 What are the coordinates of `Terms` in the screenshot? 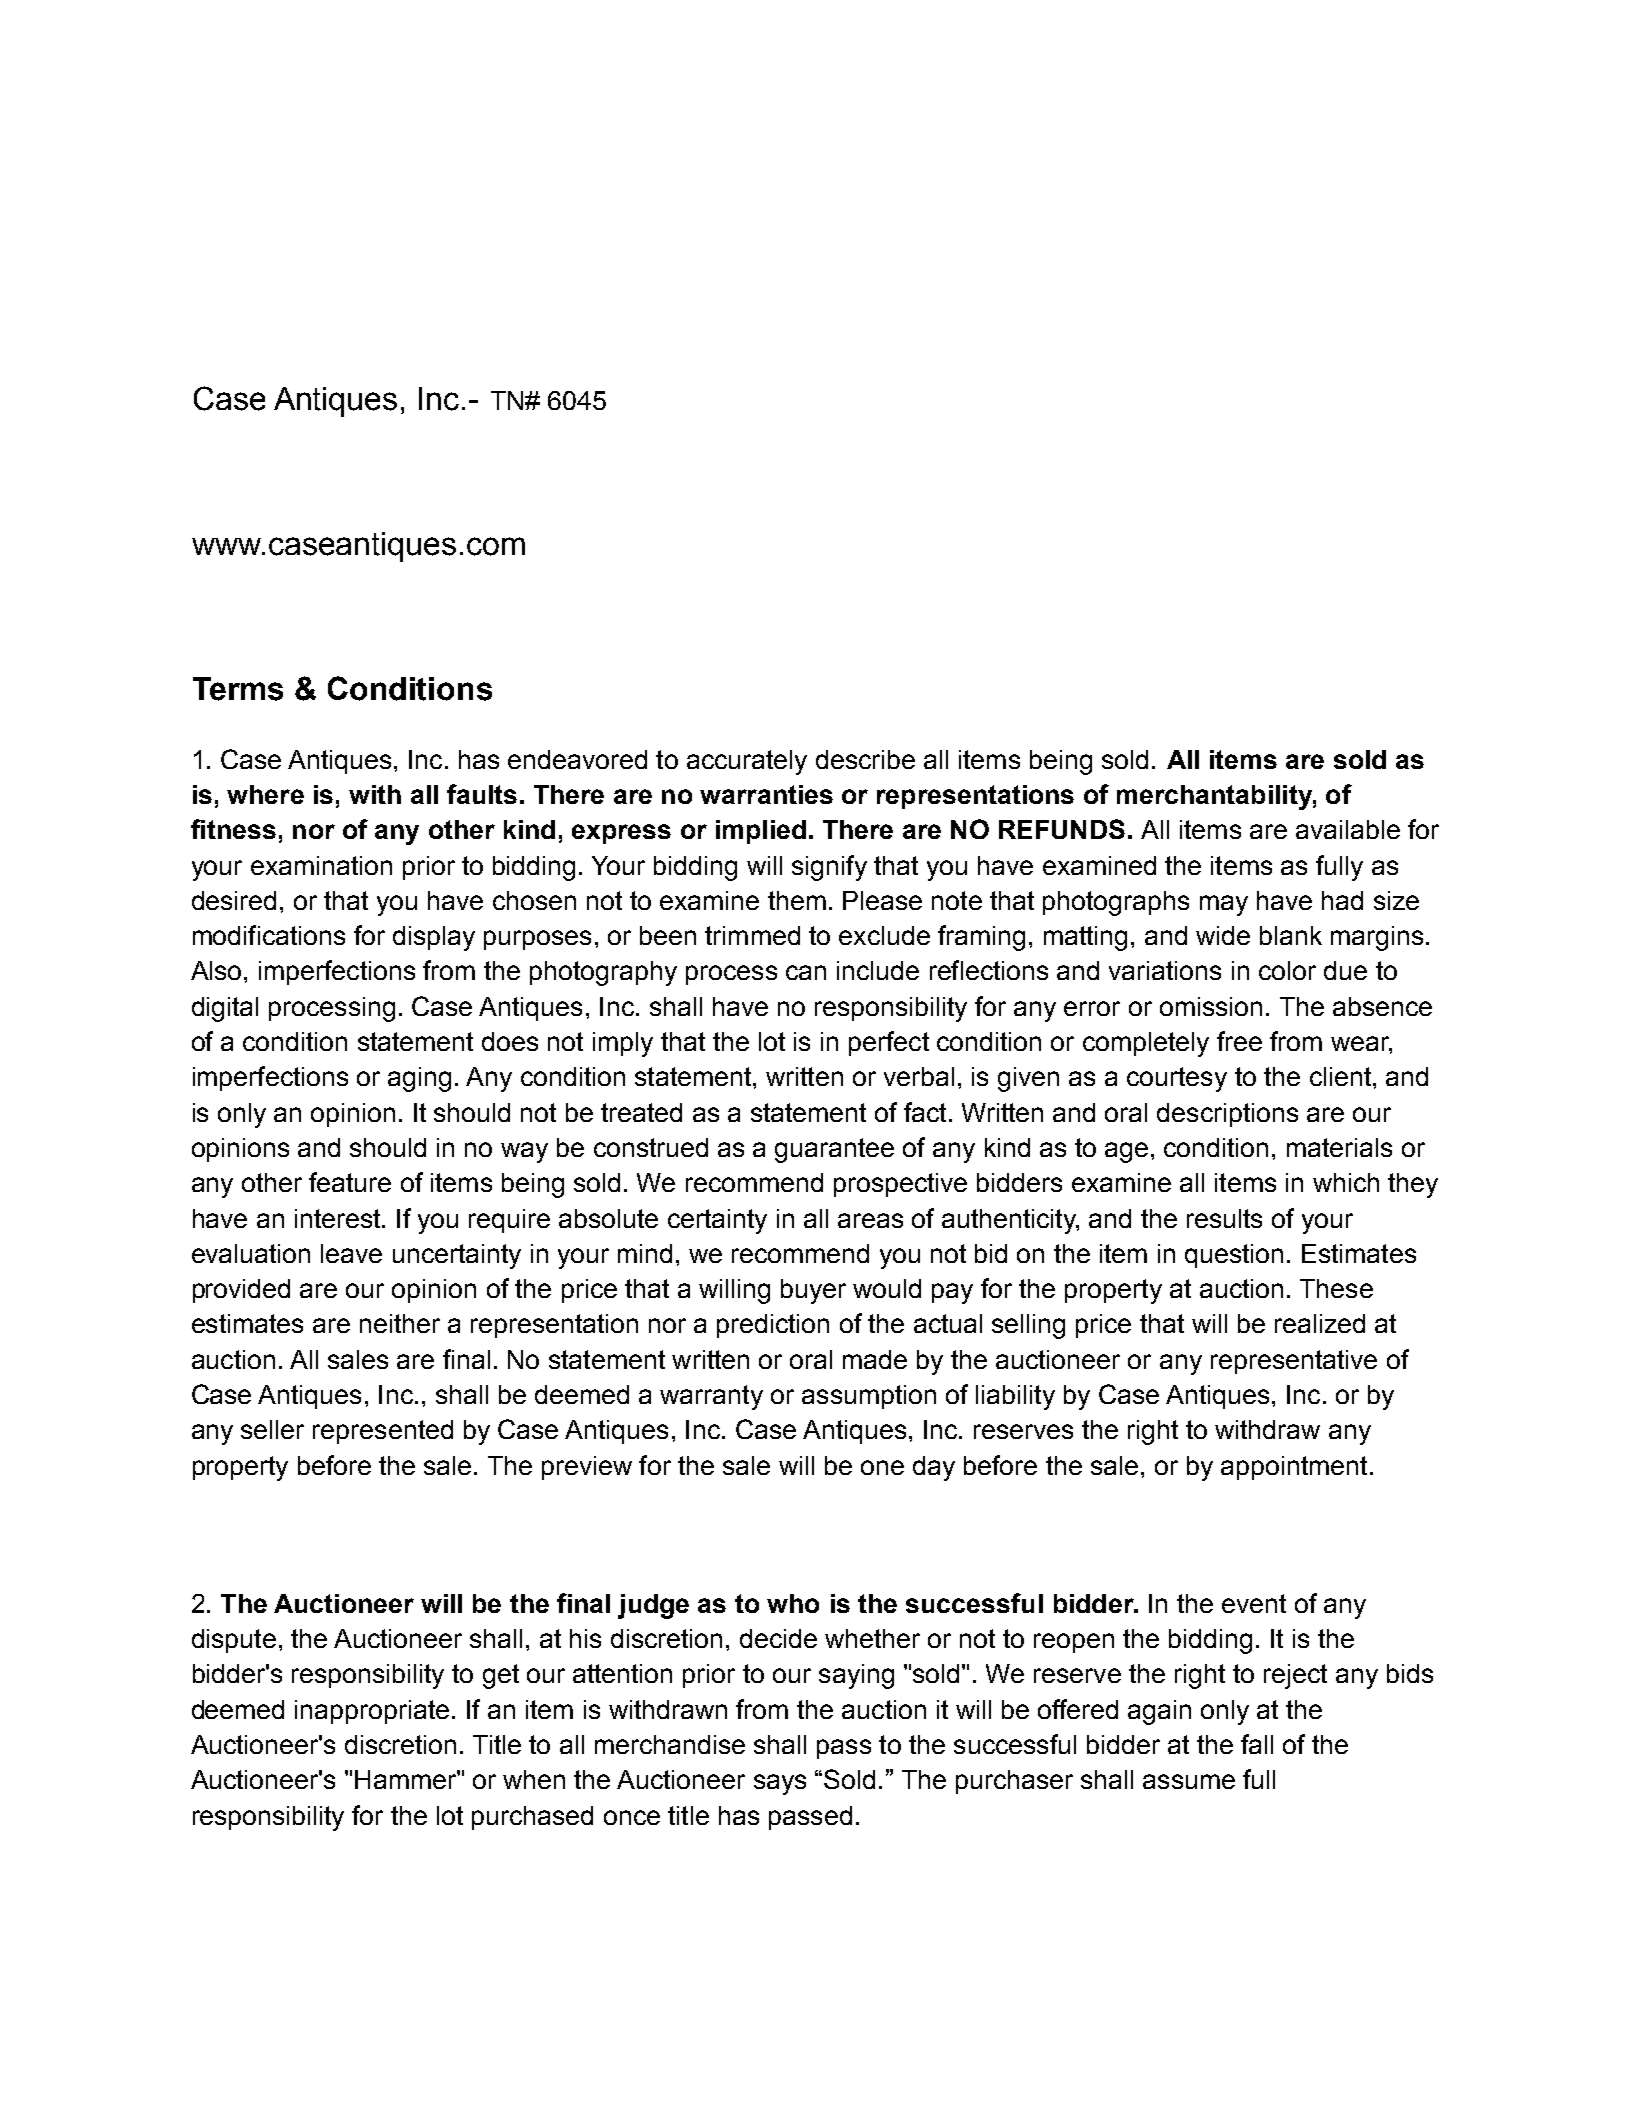 It's located at (238, 689).
